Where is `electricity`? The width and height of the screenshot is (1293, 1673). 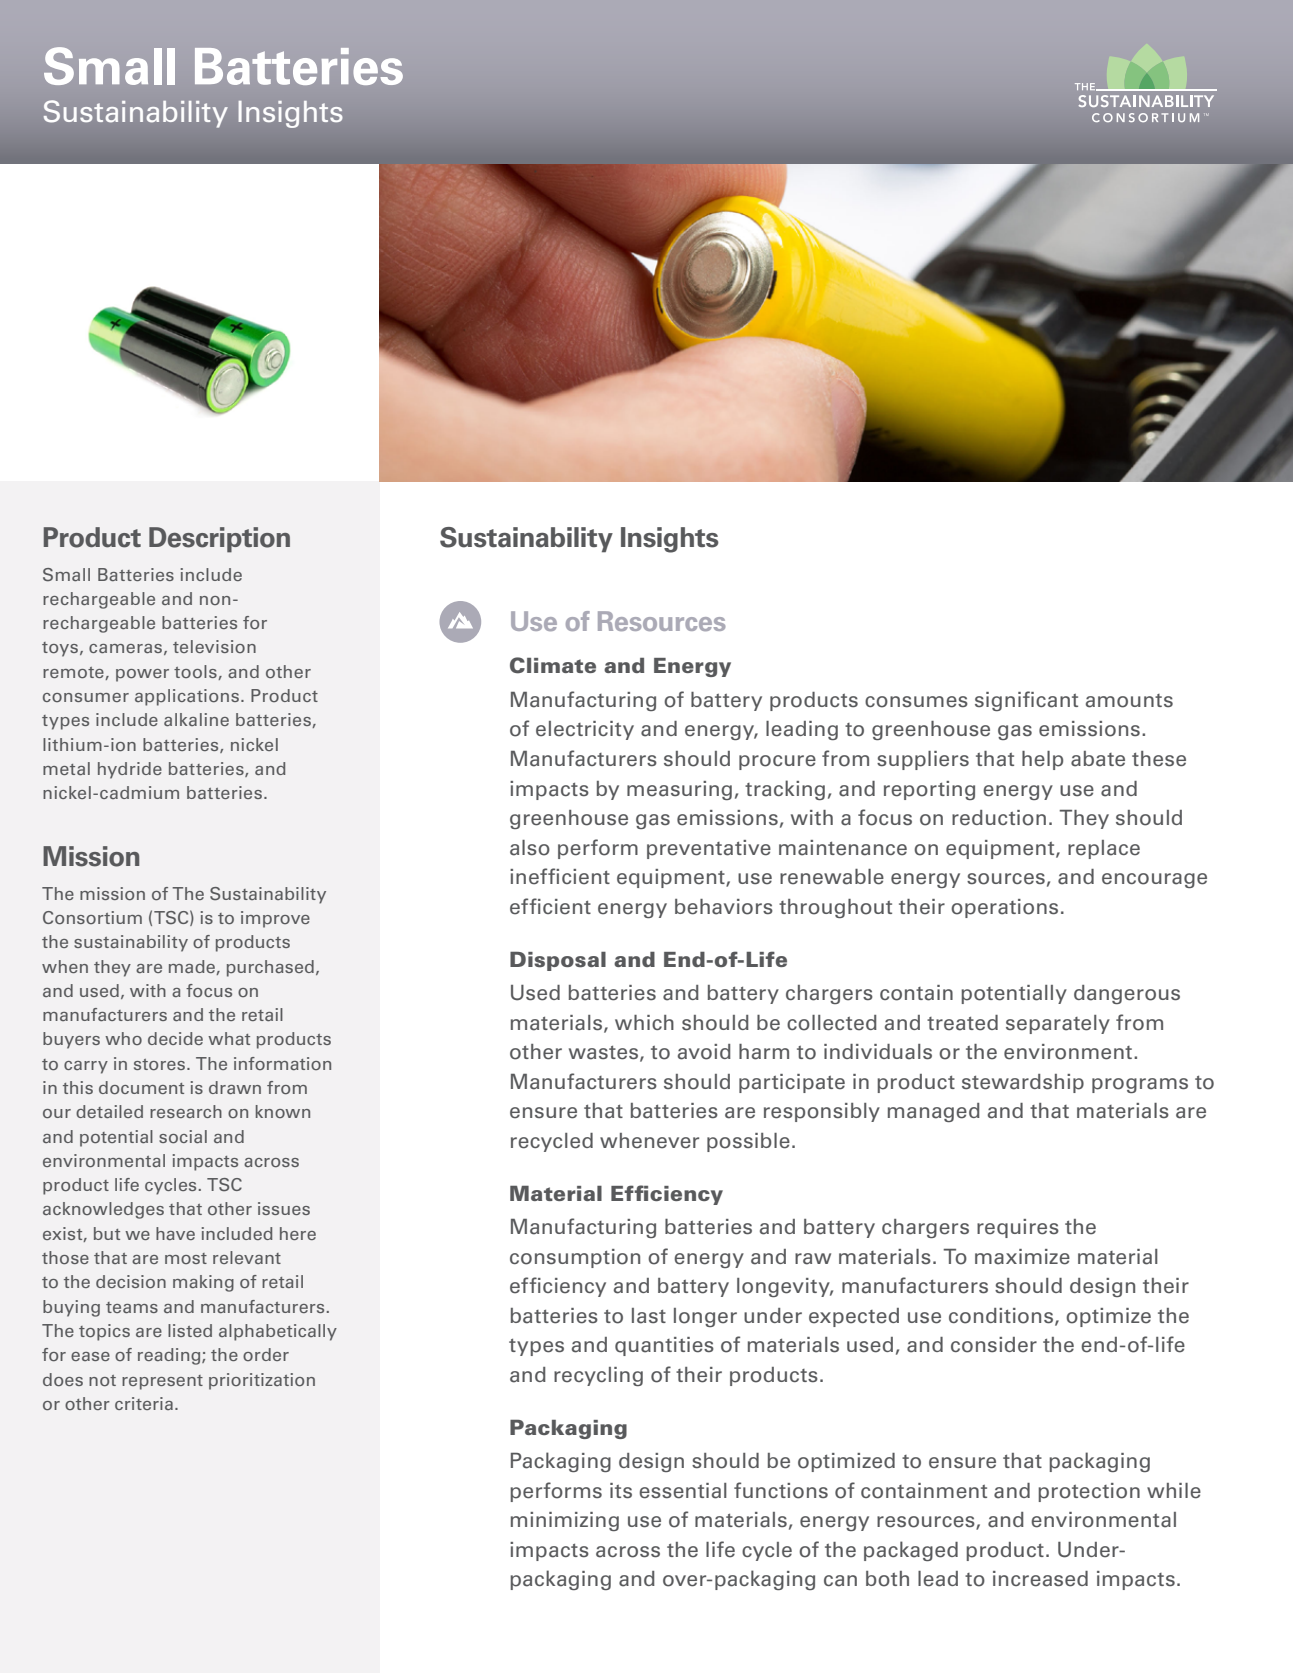
electricity is located at coordinates (585, 730).
